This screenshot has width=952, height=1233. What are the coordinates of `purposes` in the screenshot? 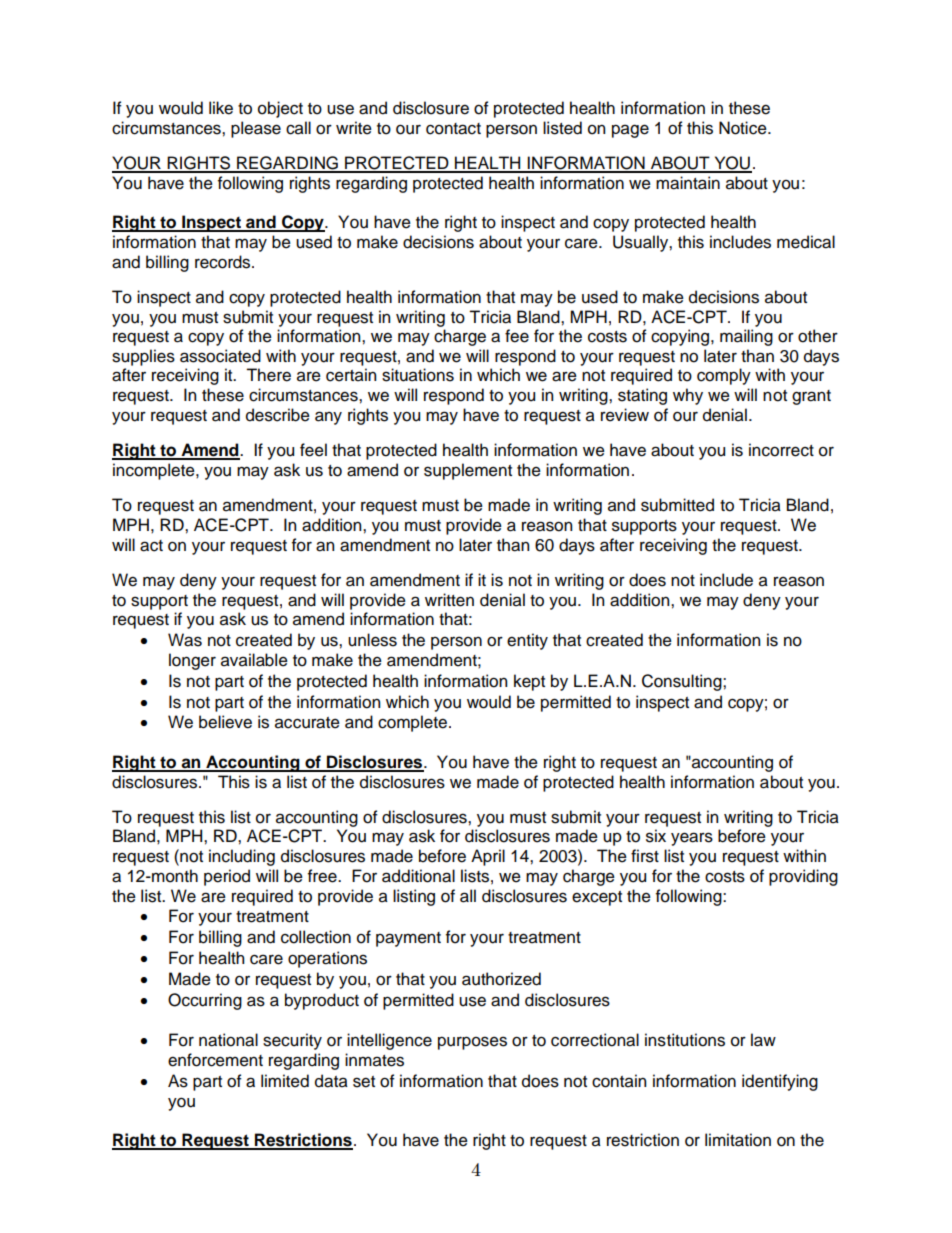 It's located at (472, 1043).
